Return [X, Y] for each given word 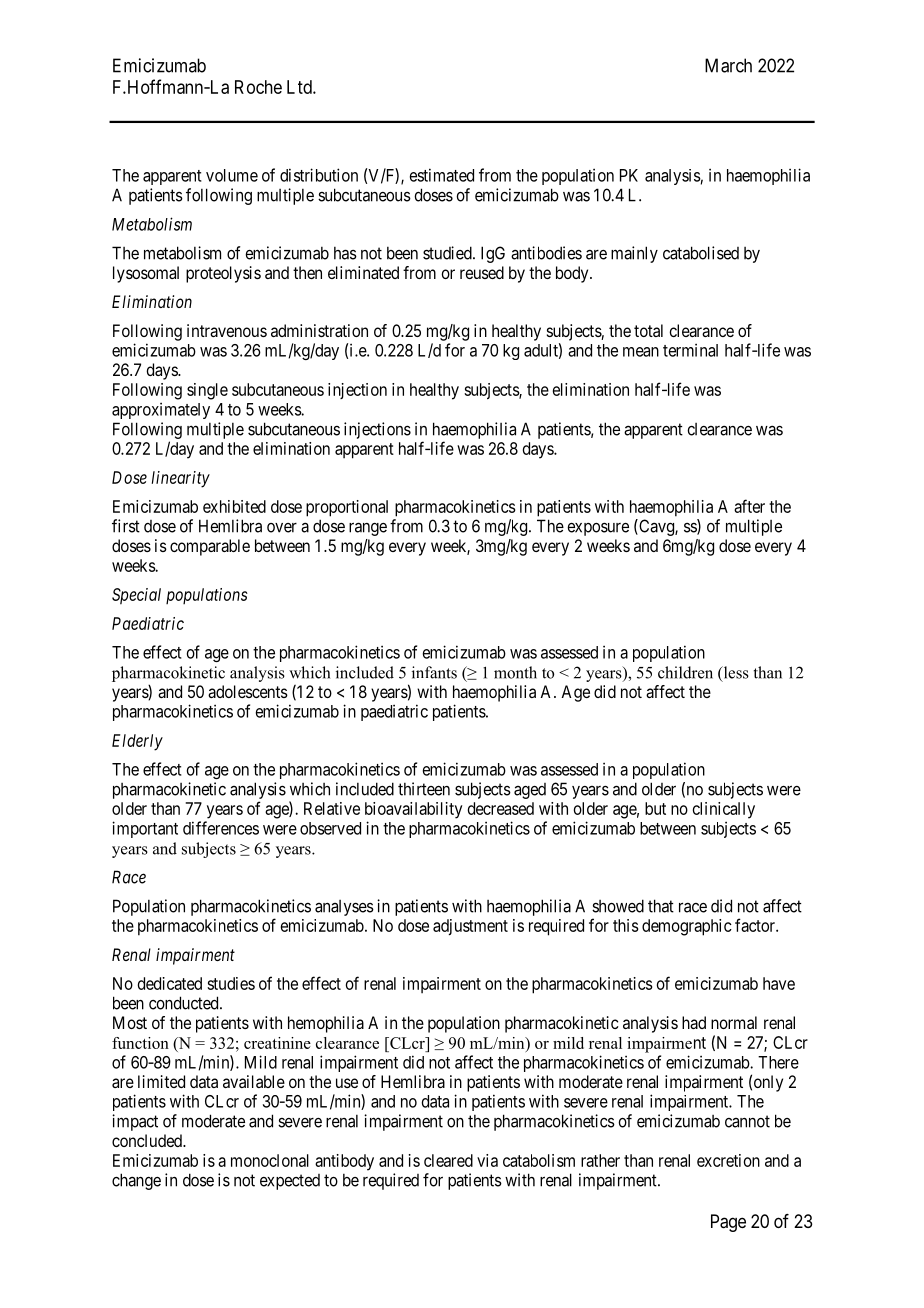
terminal [690, 350]
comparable [210, 547]
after [749, 506]
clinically [724, 810]
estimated [442, 175]
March [728, 65]
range [368, 529]
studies [231, 983]
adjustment [470, 927]
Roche [258, 87]
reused [482, 272]
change [136, 1181]
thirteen [424, 789]
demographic [687, 927]
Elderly [137, 742]
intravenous [227, 330]
